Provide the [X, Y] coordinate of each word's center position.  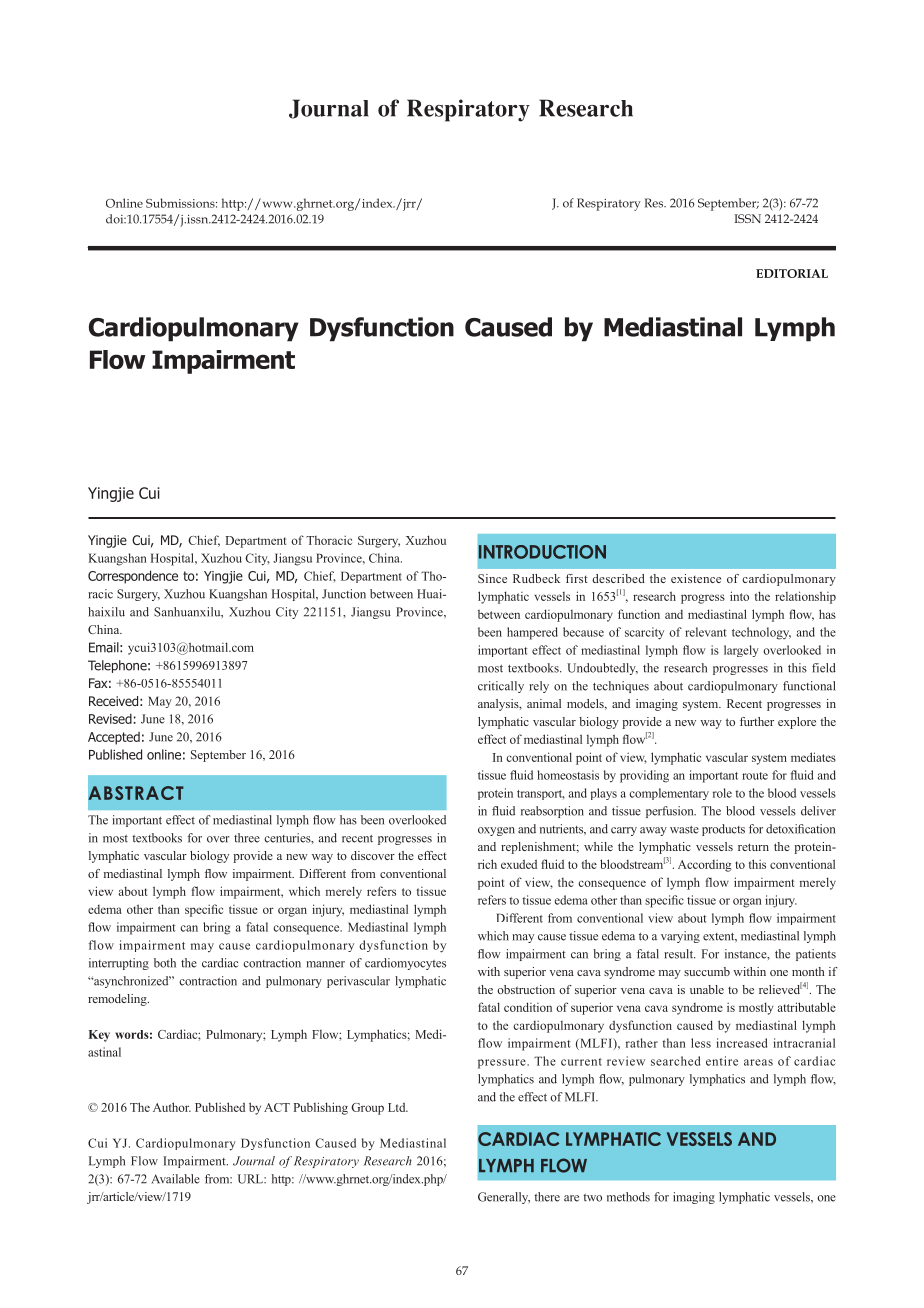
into [739, 596]
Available [175, 1179]
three [247, 838]
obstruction [526, 989]
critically [501, 687]
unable [707, 989]
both [165, 963]
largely [741, 651]
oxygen [496, 831]
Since [492, 578]
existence [696, 578]
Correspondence [133, 577]
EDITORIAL [792, 273]
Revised [110, 718]
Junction [344, 594]
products [723, 830]
